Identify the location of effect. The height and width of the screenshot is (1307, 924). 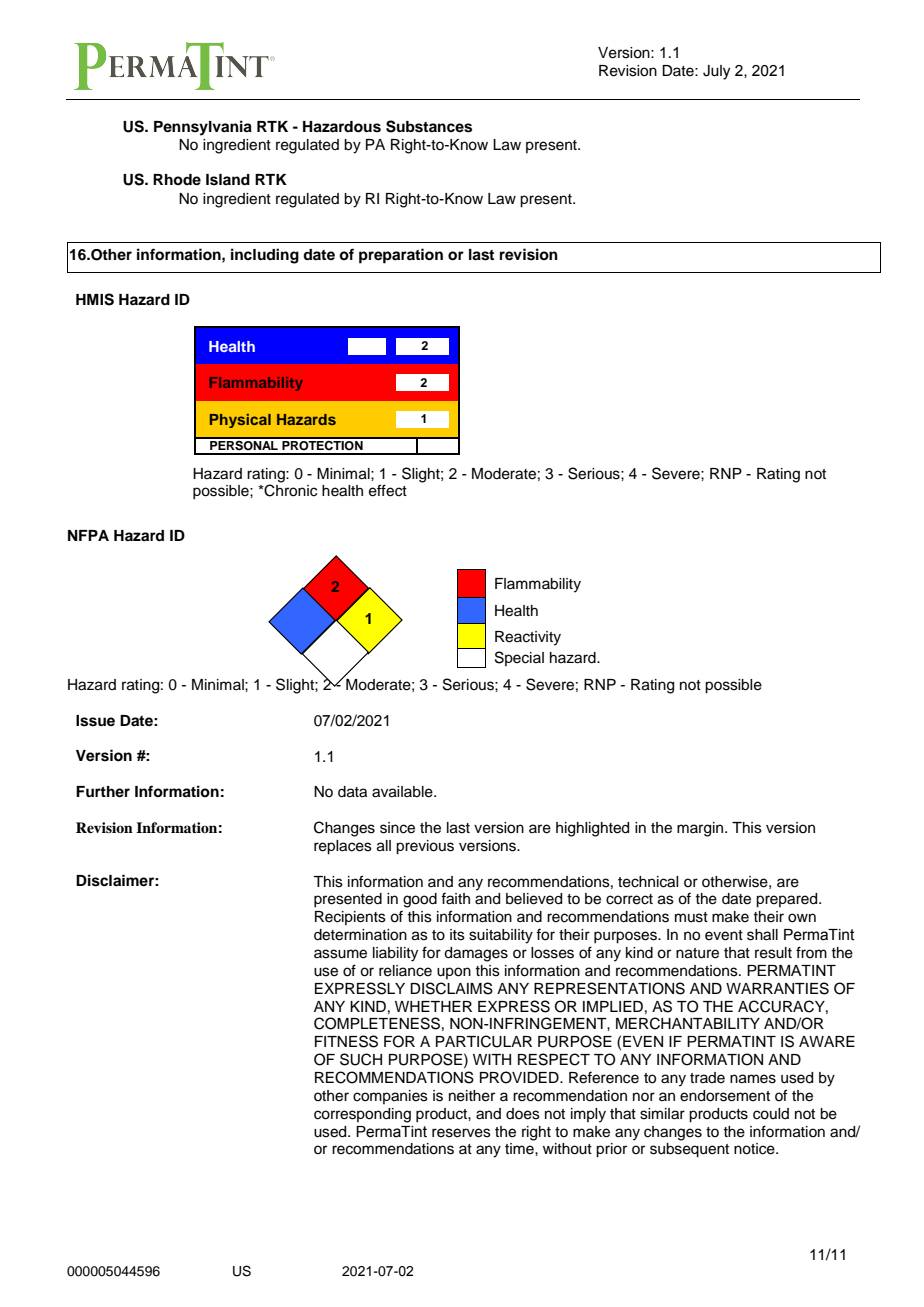
(388, 490).
